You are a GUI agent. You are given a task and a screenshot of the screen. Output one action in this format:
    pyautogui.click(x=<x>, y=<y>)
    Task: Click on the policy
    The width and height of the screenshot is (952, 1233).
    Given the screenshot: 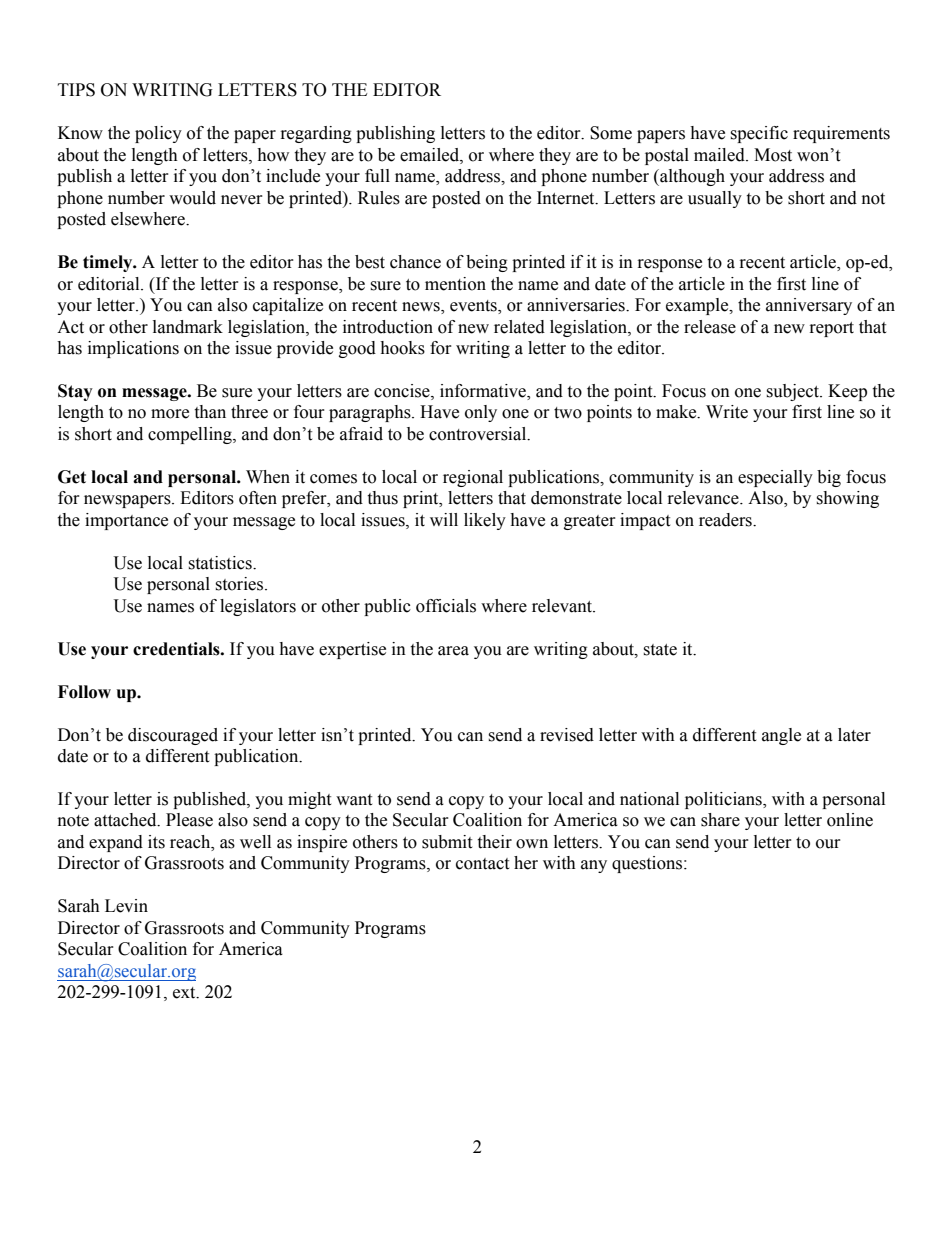 What is the action you would take?
    pyautogui.click(x=158, y=134)
